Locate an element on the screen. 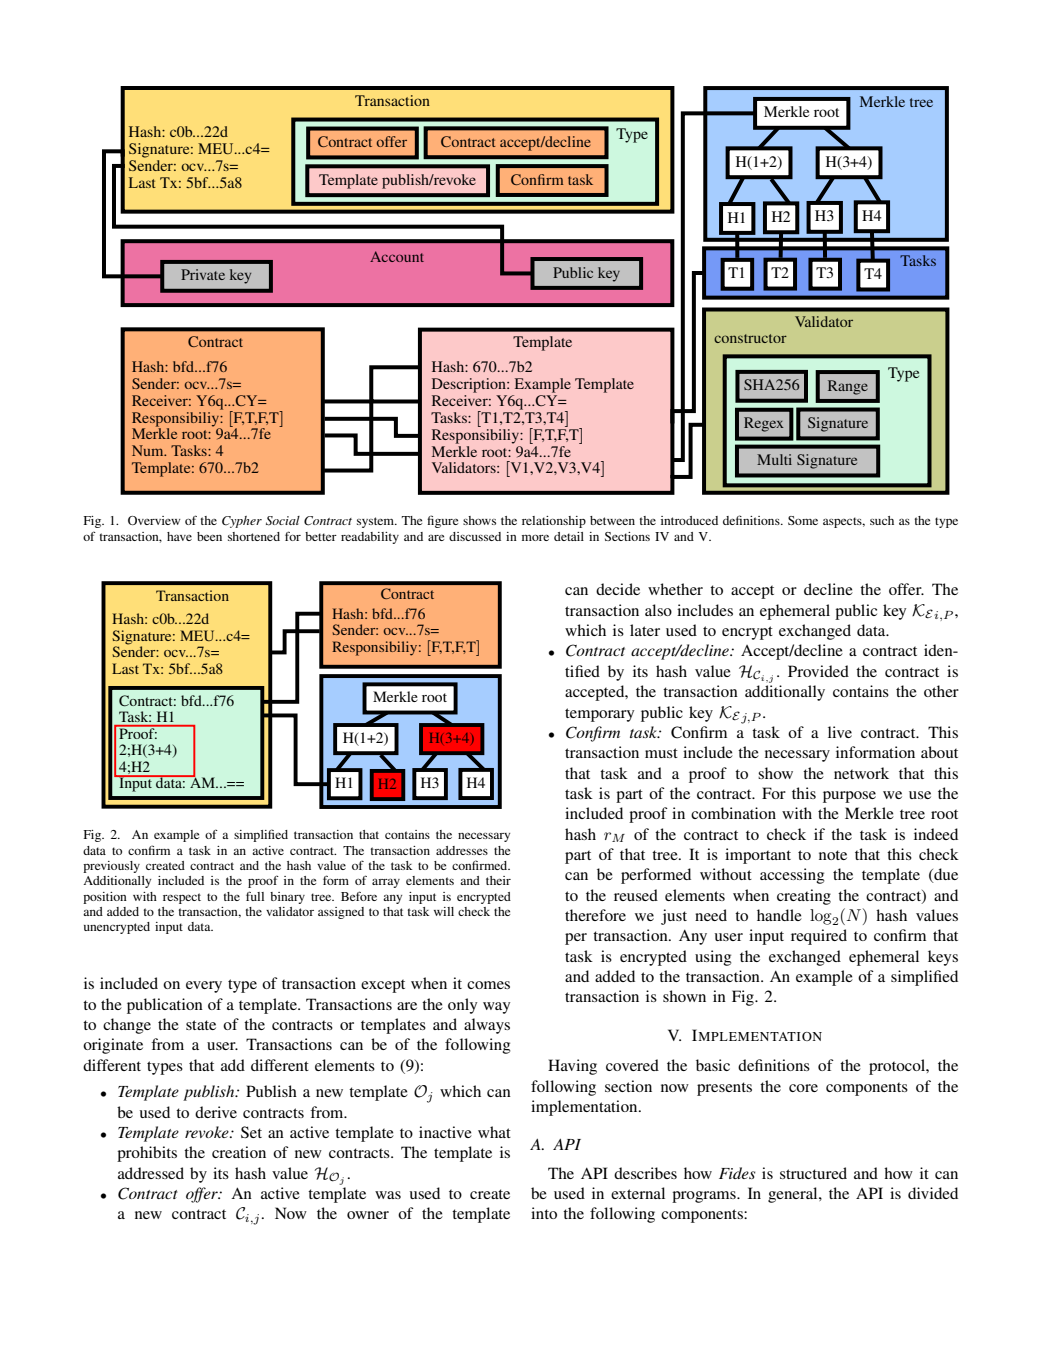 This screenshot has width=1042, height=1348. more is located at coordinates (535, 538).
